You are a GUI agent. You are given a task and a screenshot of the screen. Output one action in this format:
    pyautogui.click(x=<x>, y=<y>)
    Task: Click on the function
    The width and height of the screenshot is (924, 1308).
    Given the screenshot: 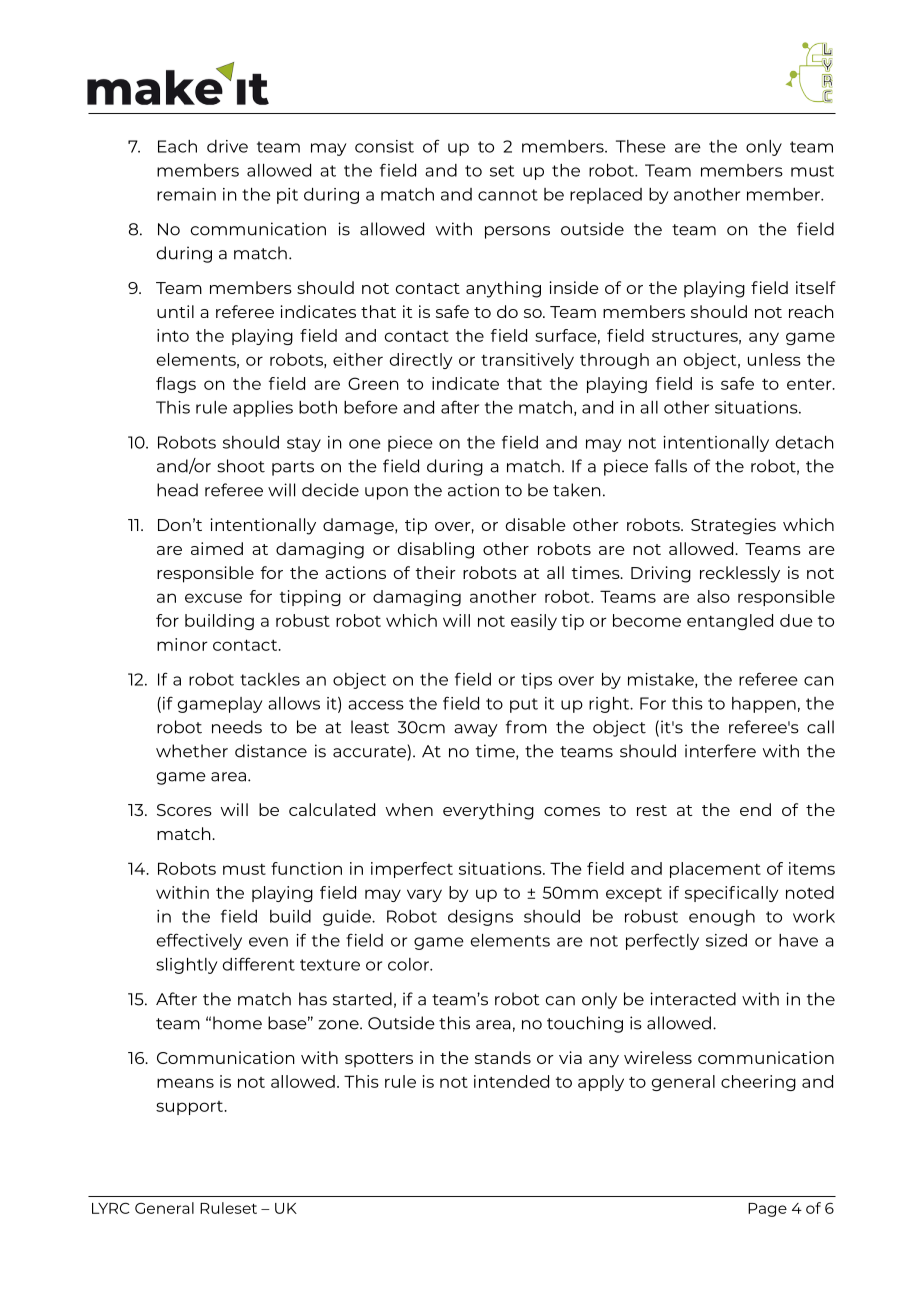 What is the action you would take?
    pyautogui.click(x=306, y=868)
